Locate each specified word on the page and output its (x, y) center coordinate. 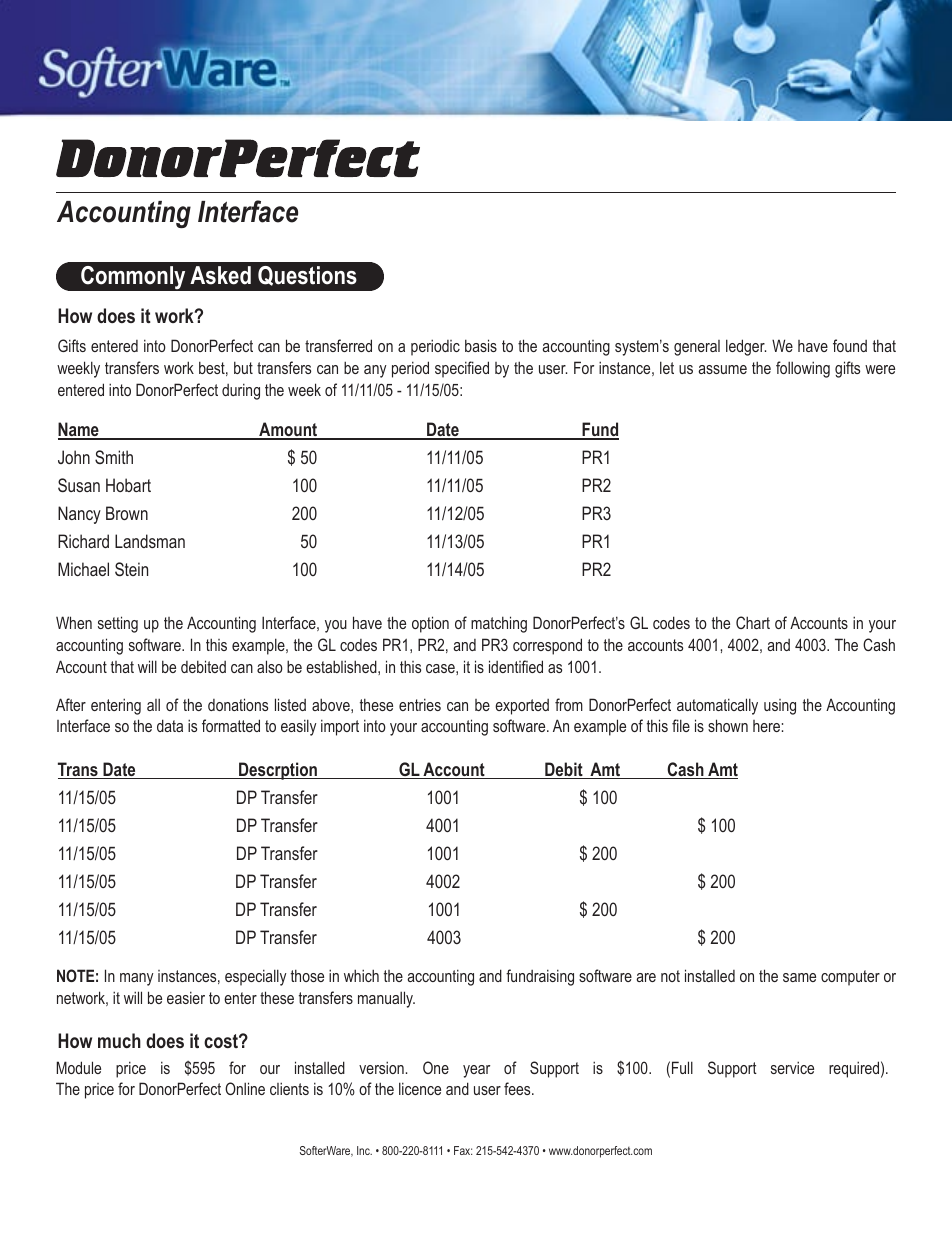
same (799, 977)
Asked (220, 275)
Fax (463, 1150)
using (780, 707)
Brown (127, 513)
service (792, 1067)
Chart (753, 622)
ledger (746, 347)
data (170, 725)
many (137, 979)
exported (522, 707)
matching (499, 624)
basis (481, 345)
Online (245, 1088)
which (361, 975)
